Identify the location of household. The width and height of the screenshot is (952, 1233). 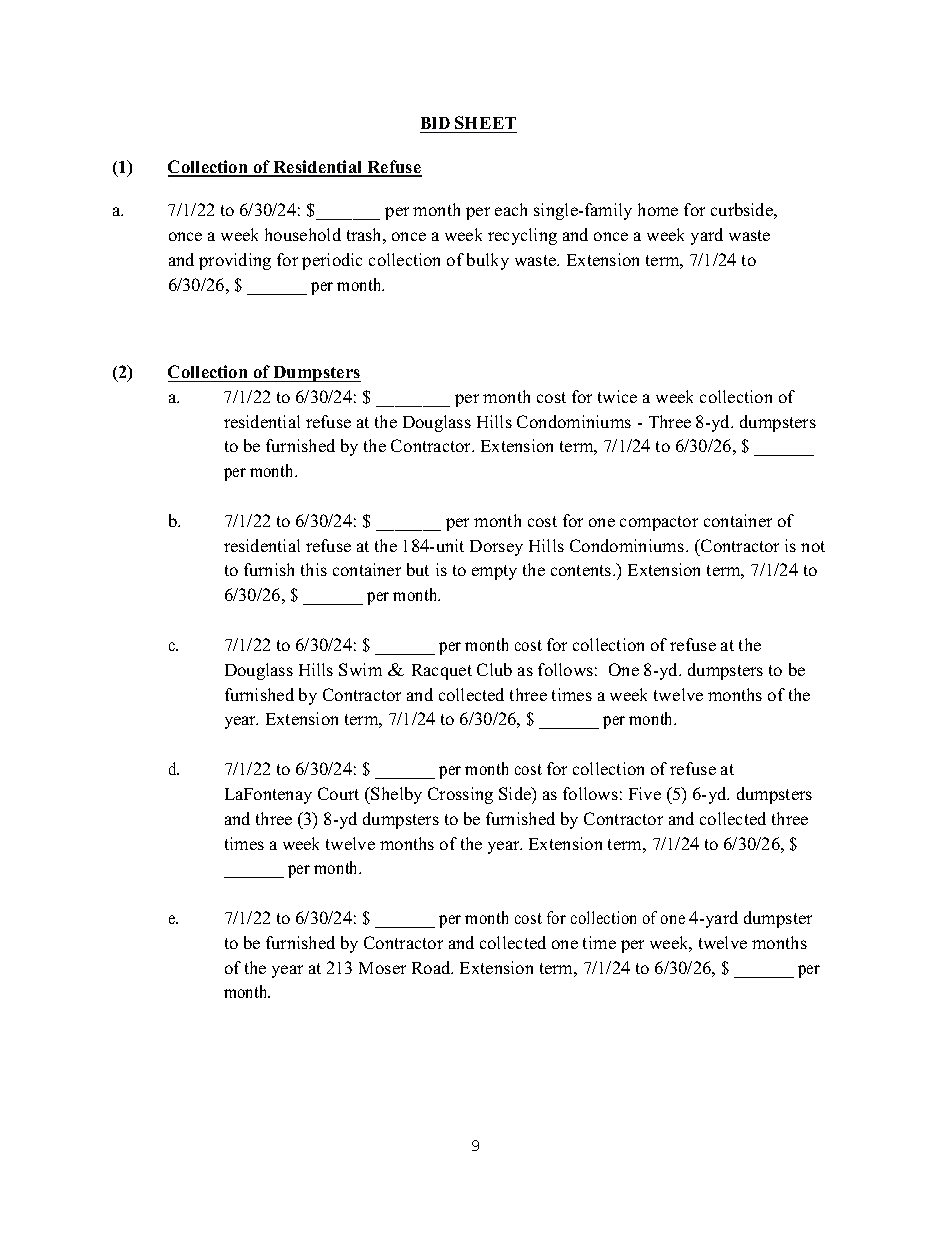
(303, 234).
